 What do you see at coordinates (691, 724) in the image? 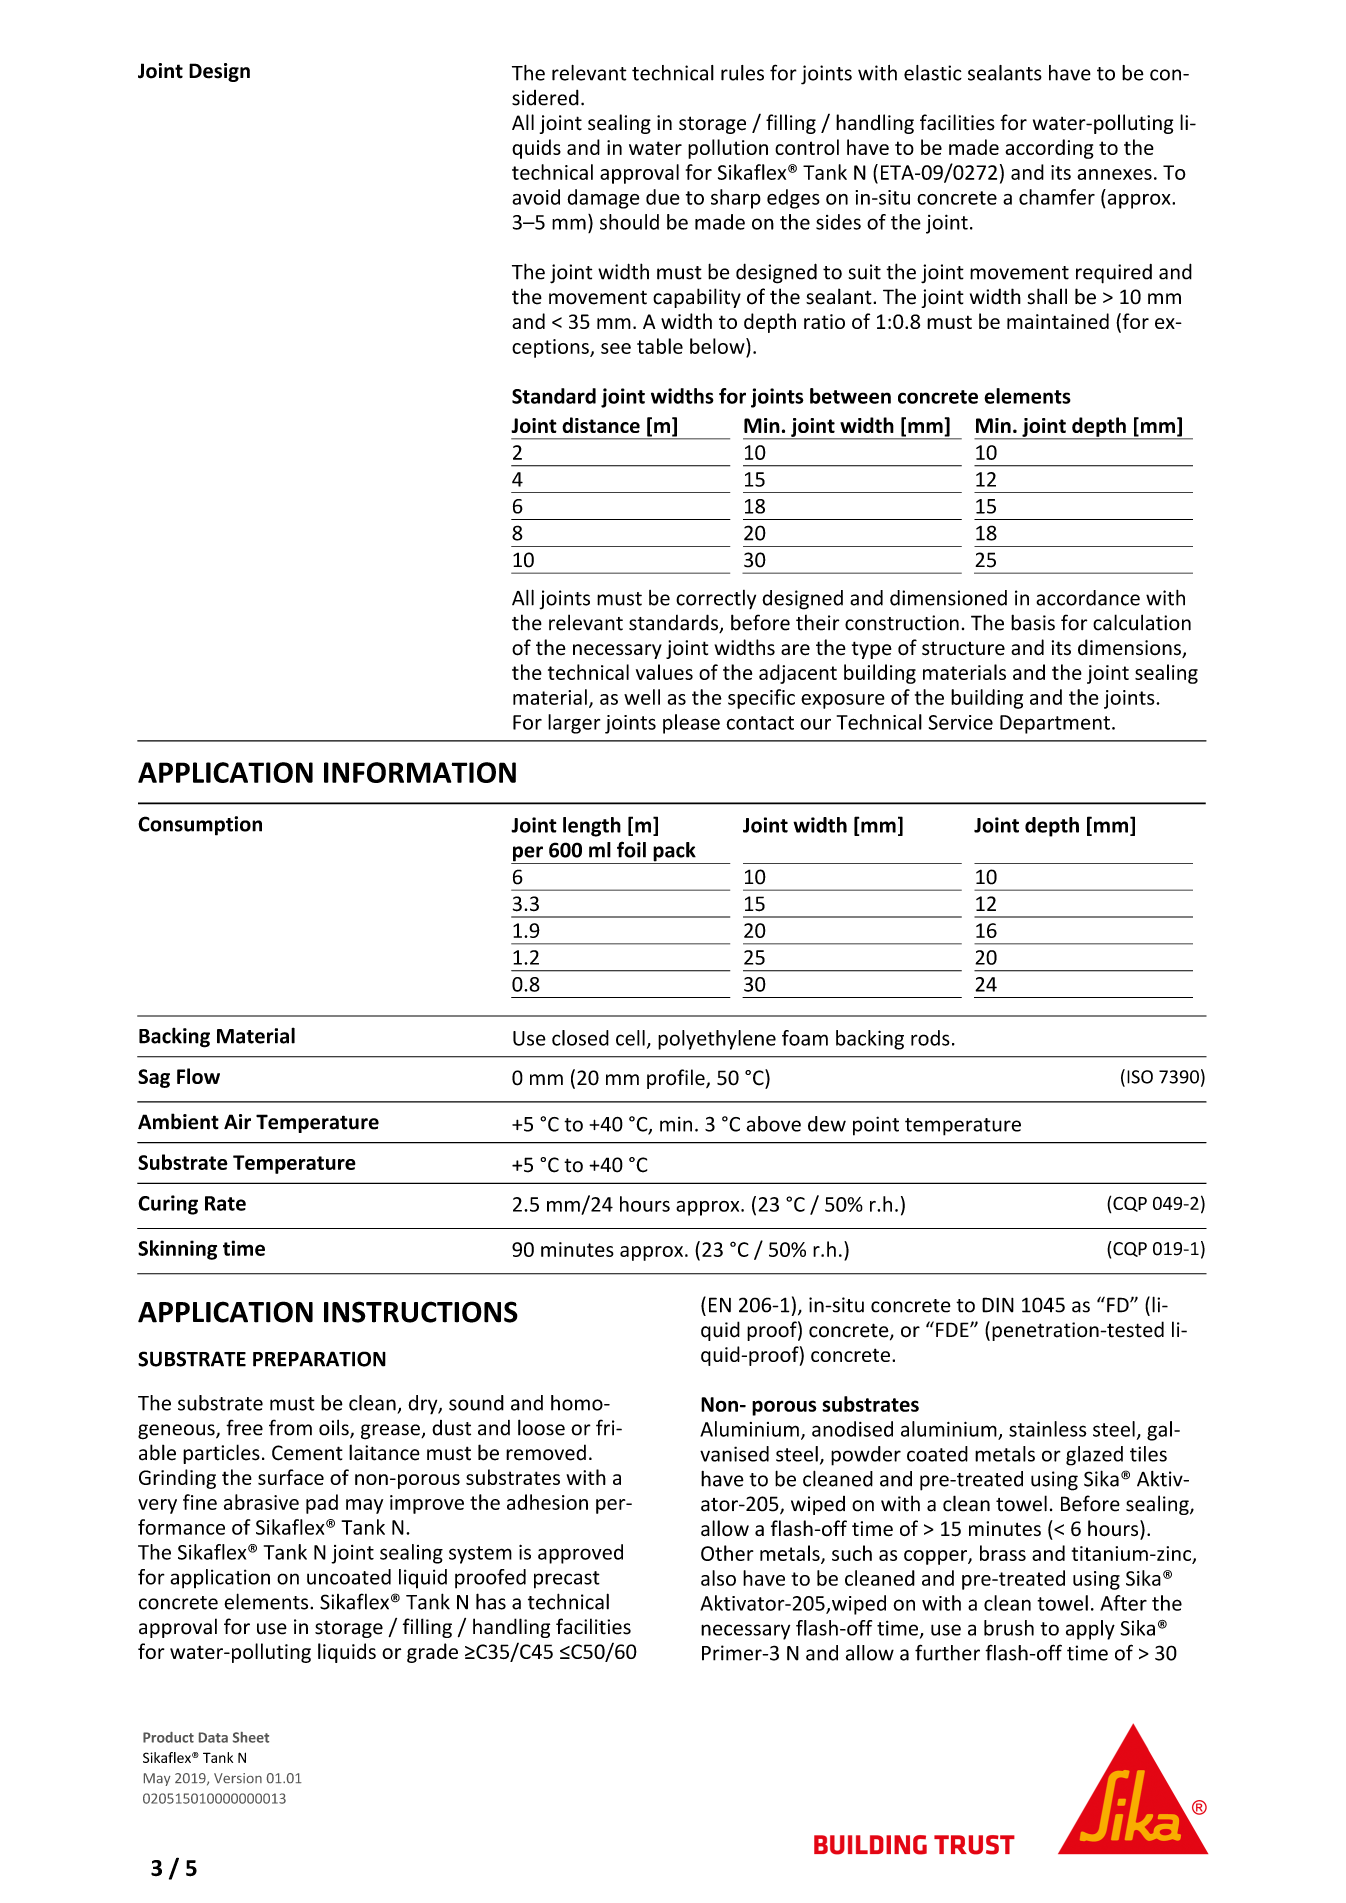
I see `please` at bounding box center [691, 724].
